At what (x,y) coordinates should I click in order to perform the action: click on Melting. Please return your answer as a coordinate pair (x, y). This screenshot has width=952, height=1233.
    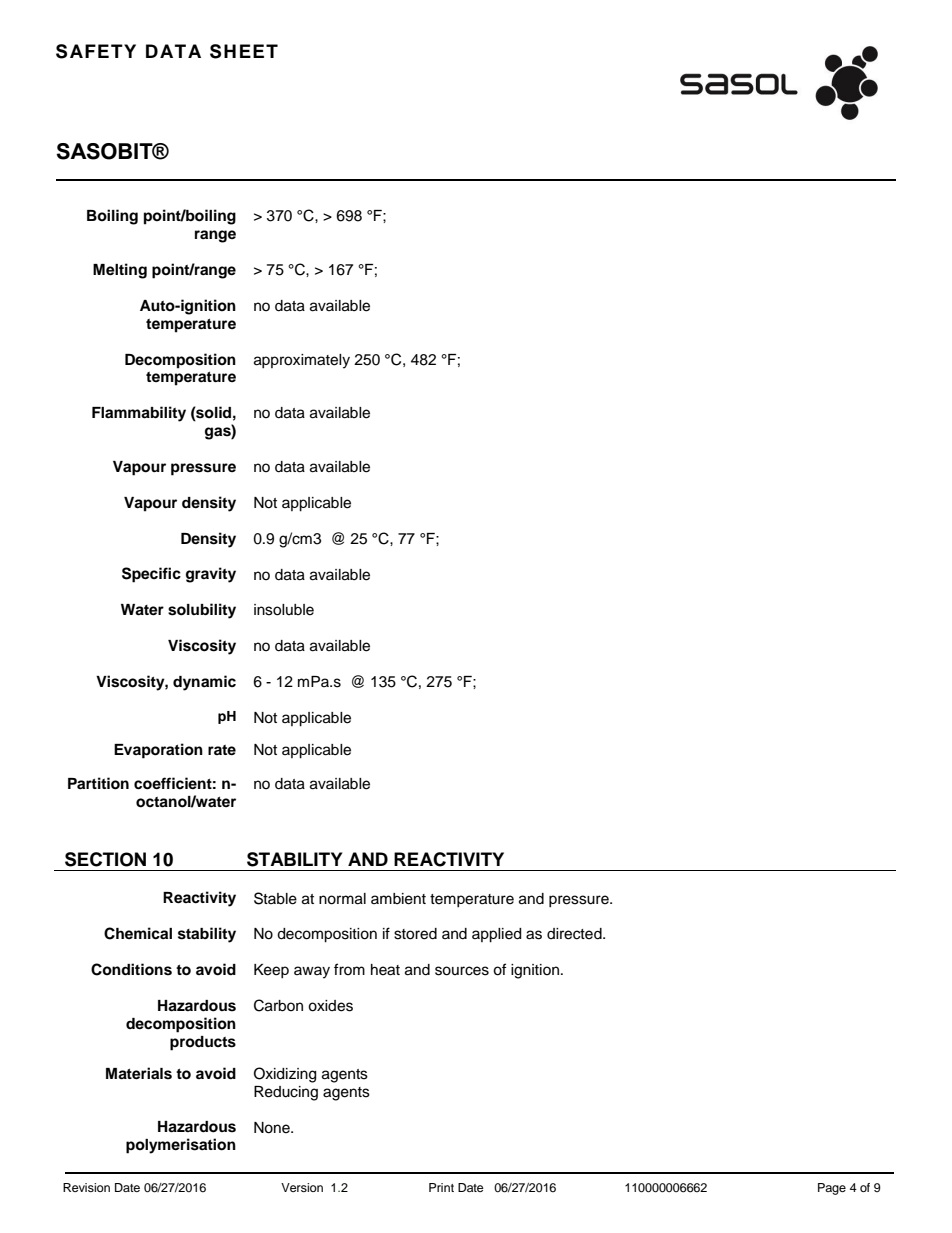
    Looking at the image, I should click on (120, 271).
